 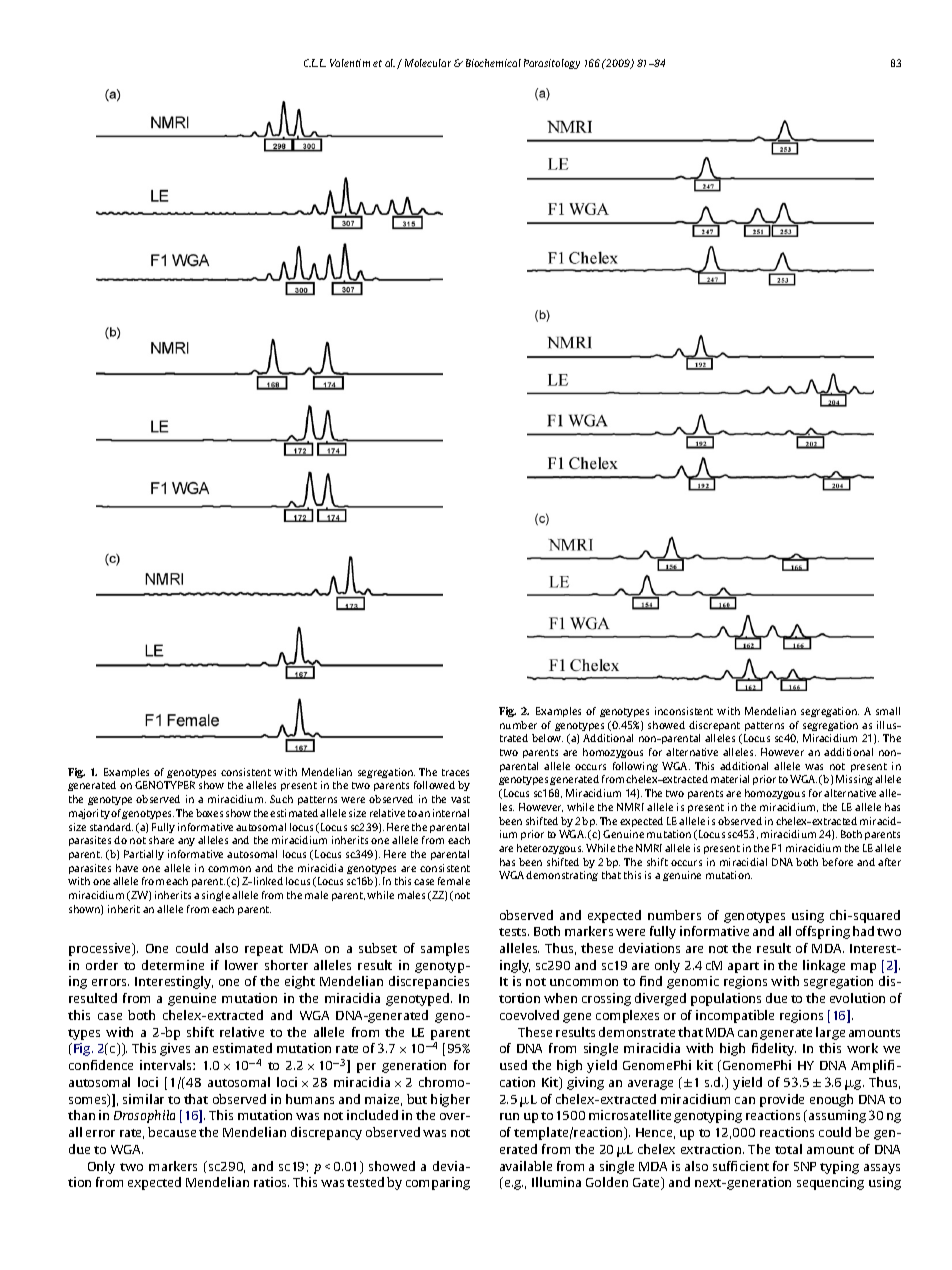 What do you see at coordinates (888, 711) in the document?
I see `small` at bounding box center [888, 711].
